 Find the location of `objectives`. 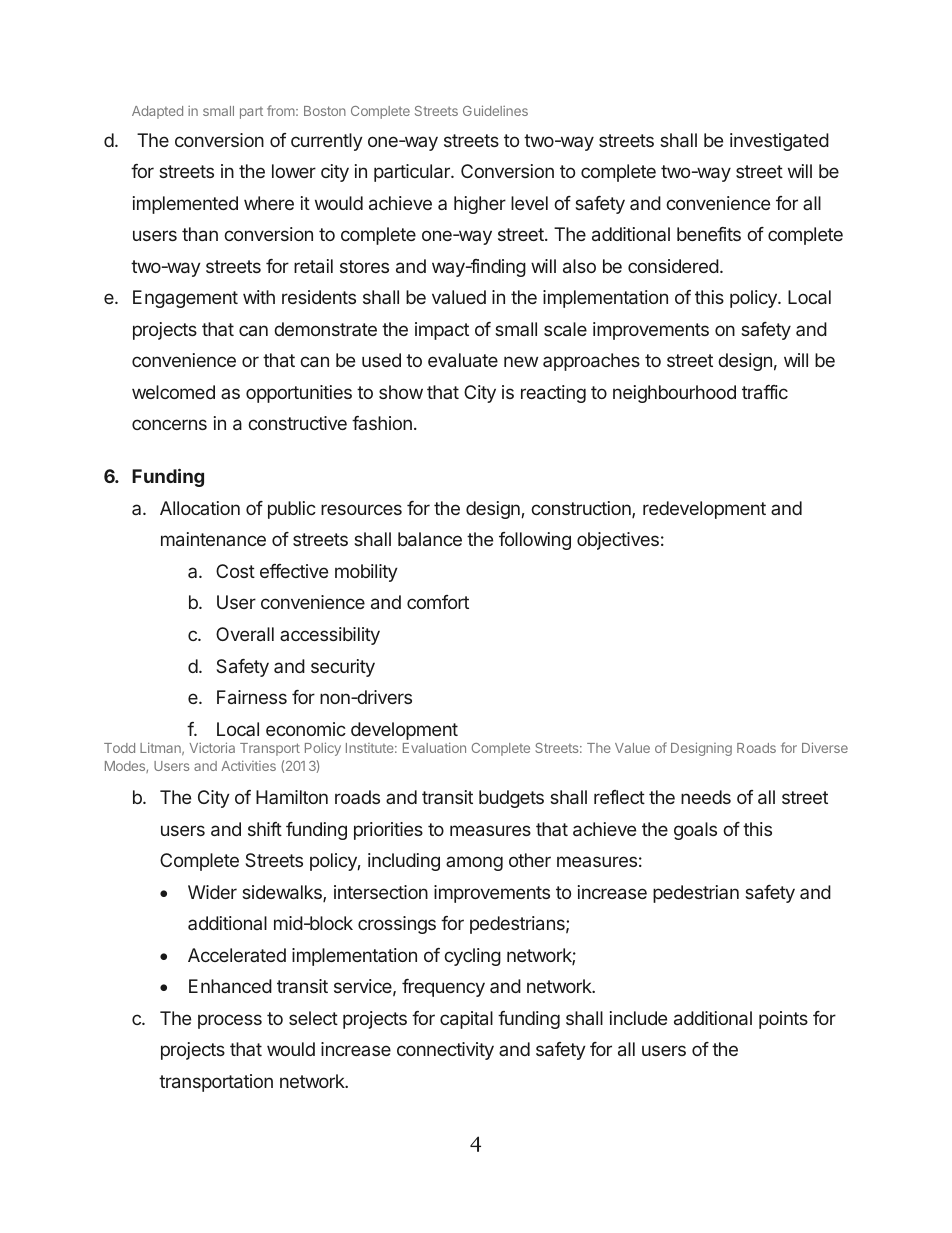

objectives is located at coordinates (618, 541).
